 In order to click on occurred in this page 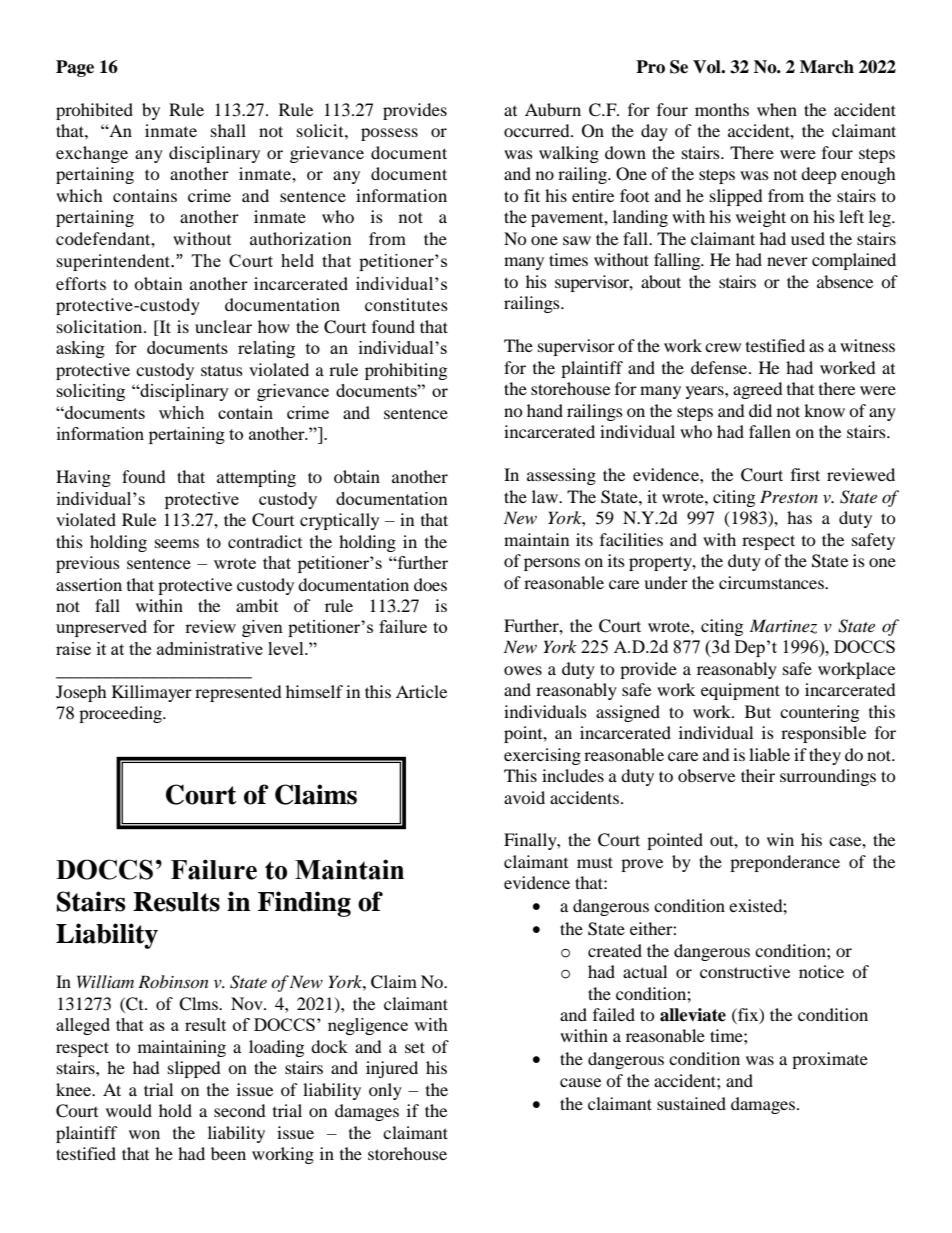, I will do `click(538, 130)`.
